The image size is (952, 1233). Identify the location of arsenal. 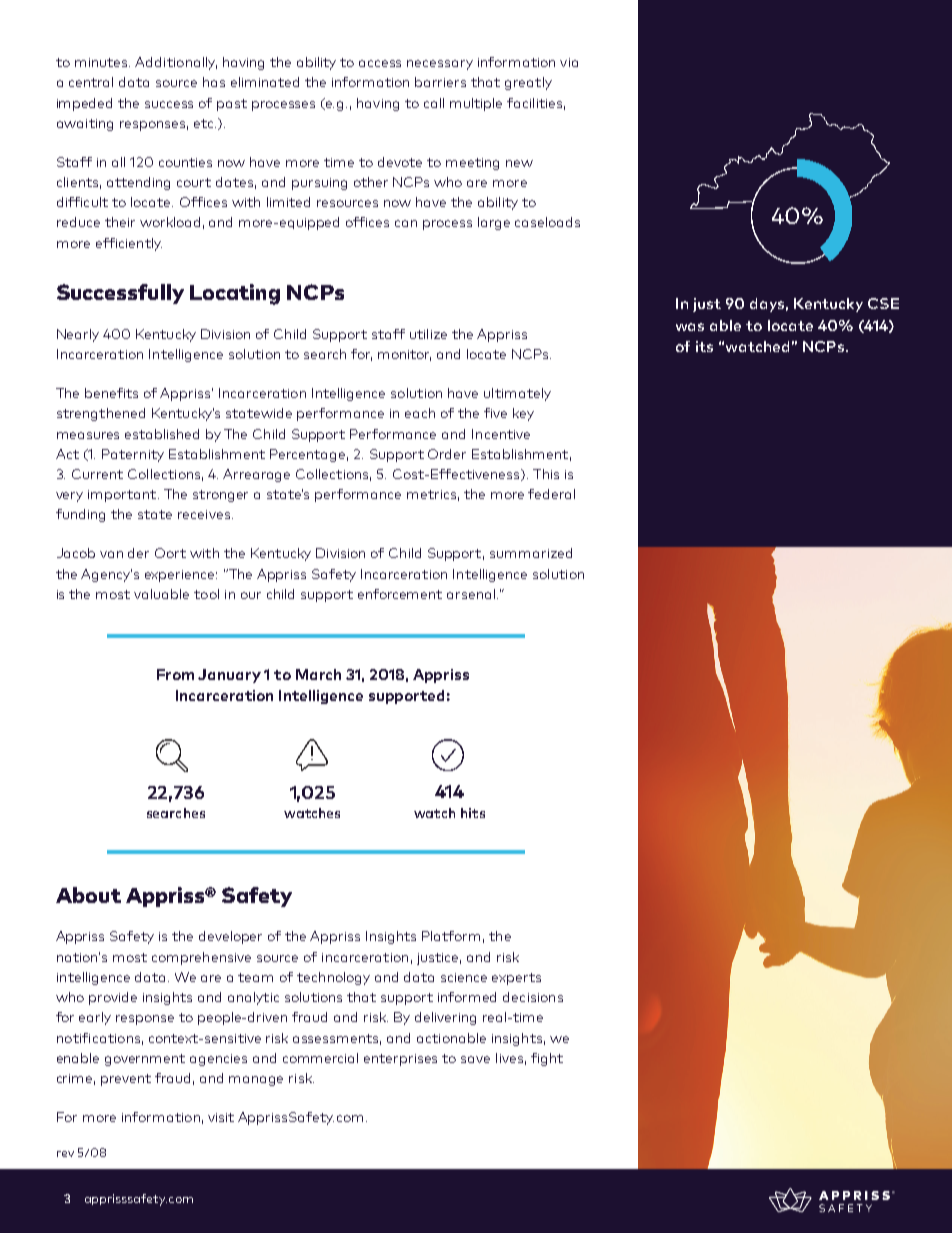
(472, 594).
